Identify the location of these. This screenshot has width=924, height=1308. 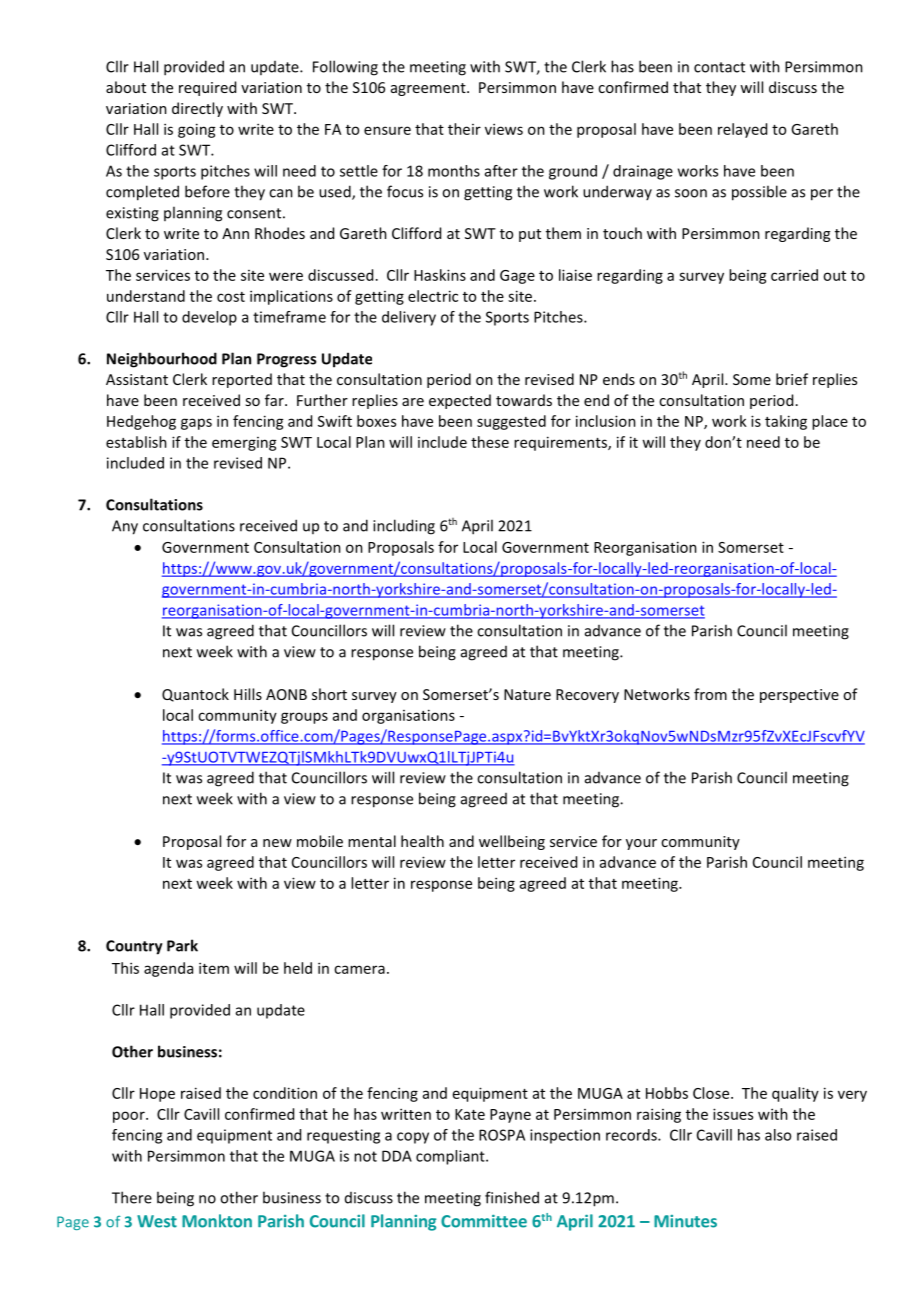
(490, 442).
